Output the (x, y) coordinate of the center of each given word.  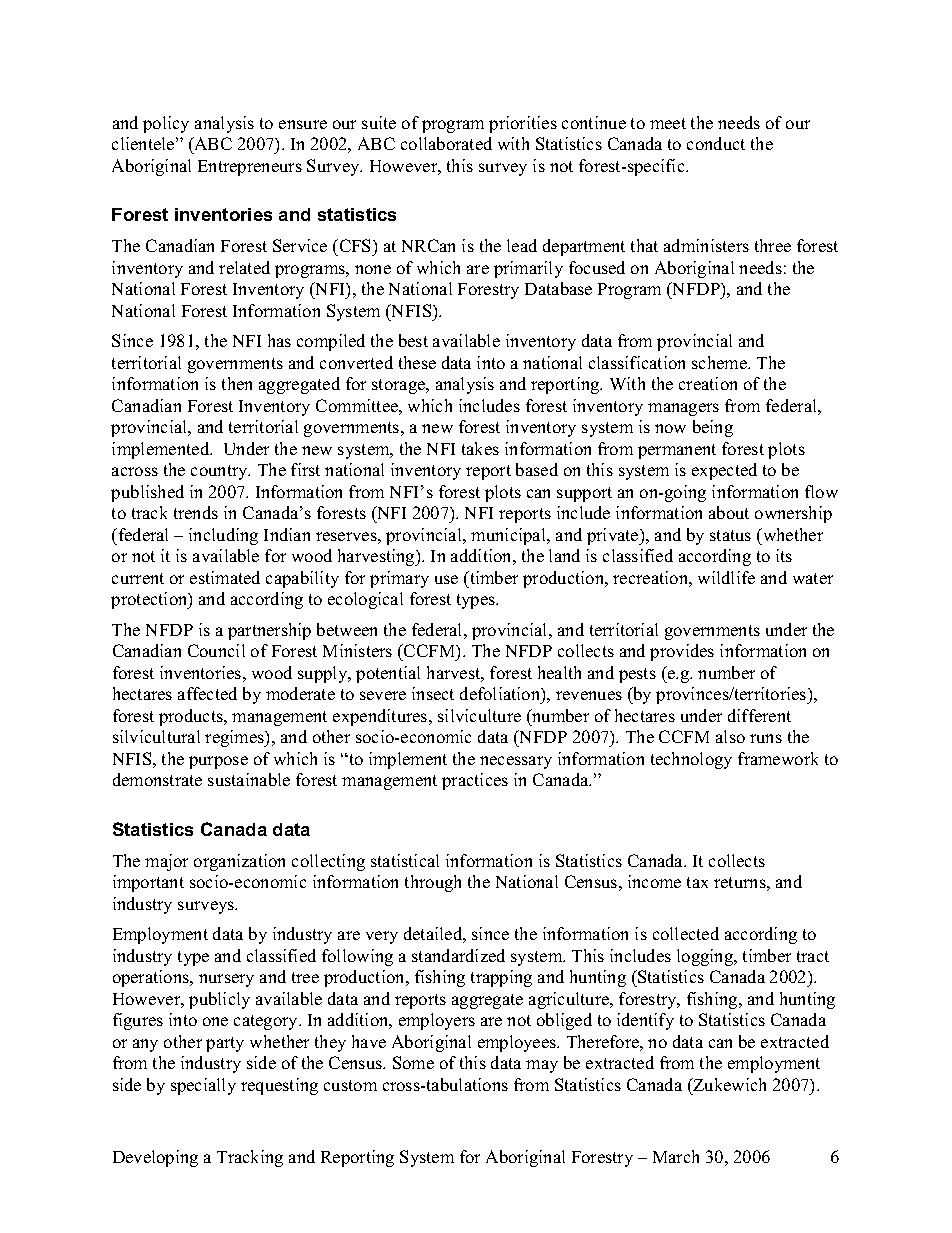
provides (682, 652)
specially (203, 1086)
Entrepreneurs (250, 168)
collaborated (446, 143)
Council (216, 650)
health (559, 672)
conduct (716, 143)
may (542, 1066)
